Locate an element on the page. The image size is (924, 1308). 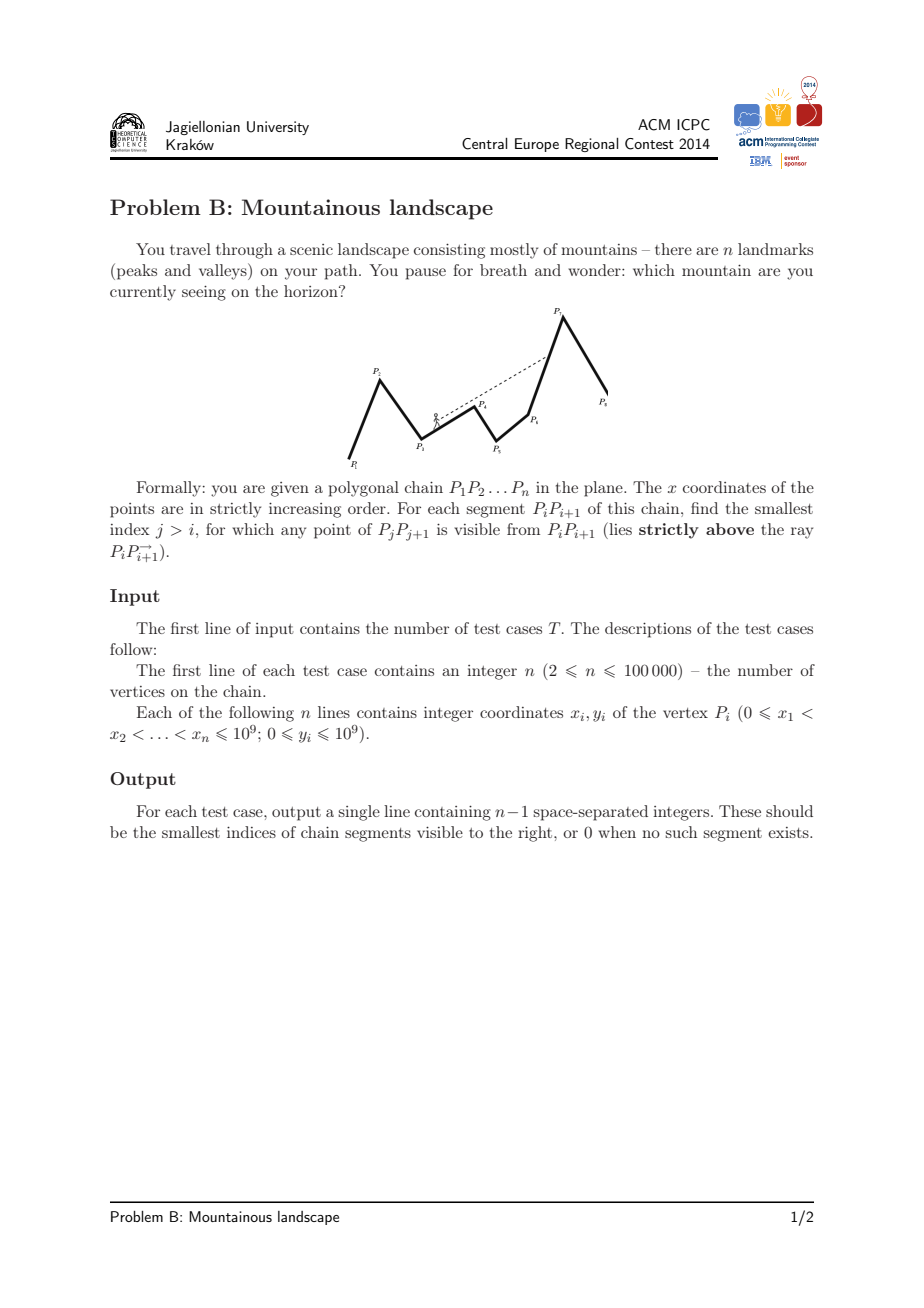
vertex is located at coordinates (685, 713).
